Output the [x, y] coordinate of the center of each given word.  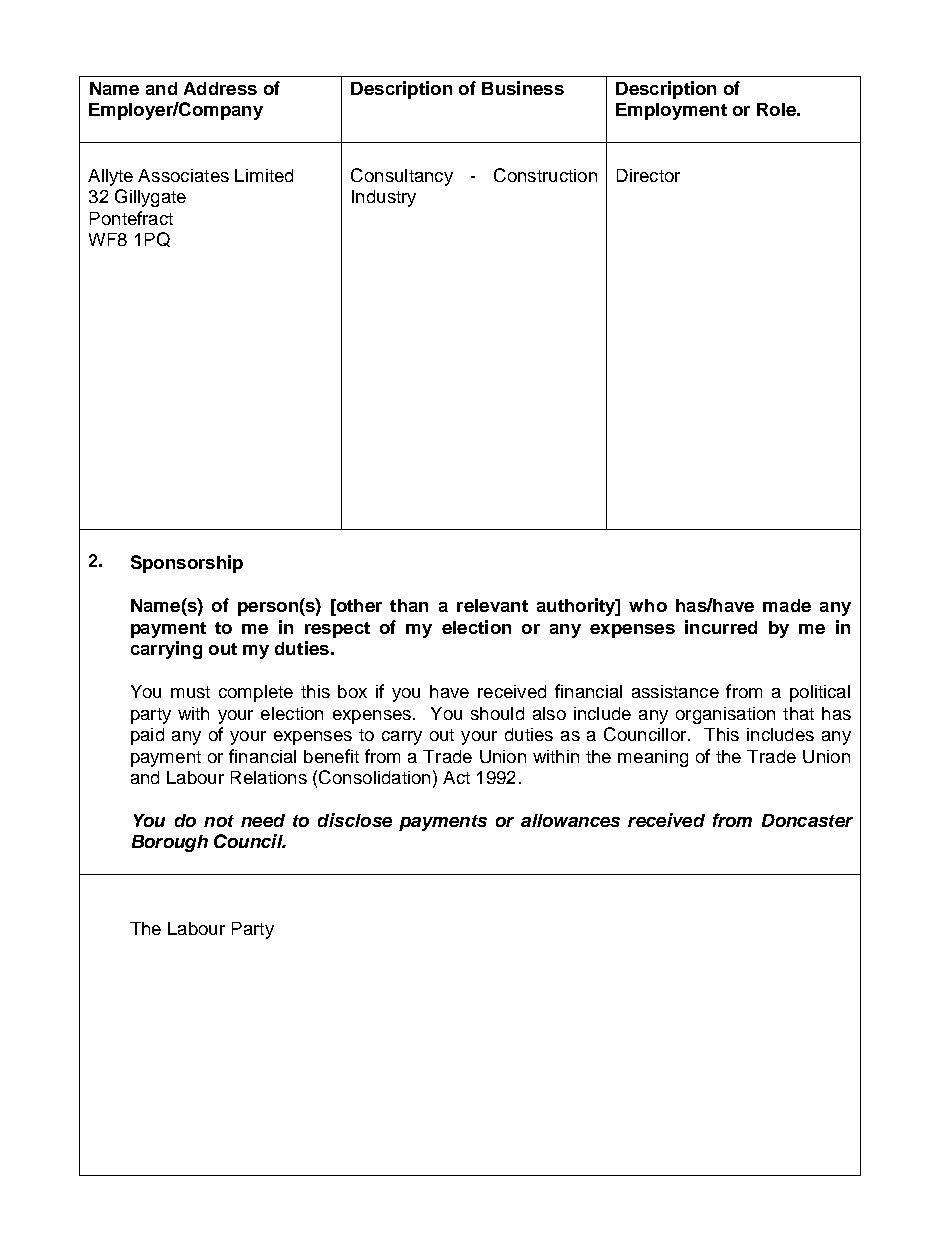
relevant [492, 605]
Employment [671, 111]
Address [220, 88]
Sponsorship [187, 564]
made [787, 605]
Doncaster [807, 820]
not [219, 821]
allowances [570, 820]
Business [523, 88]
